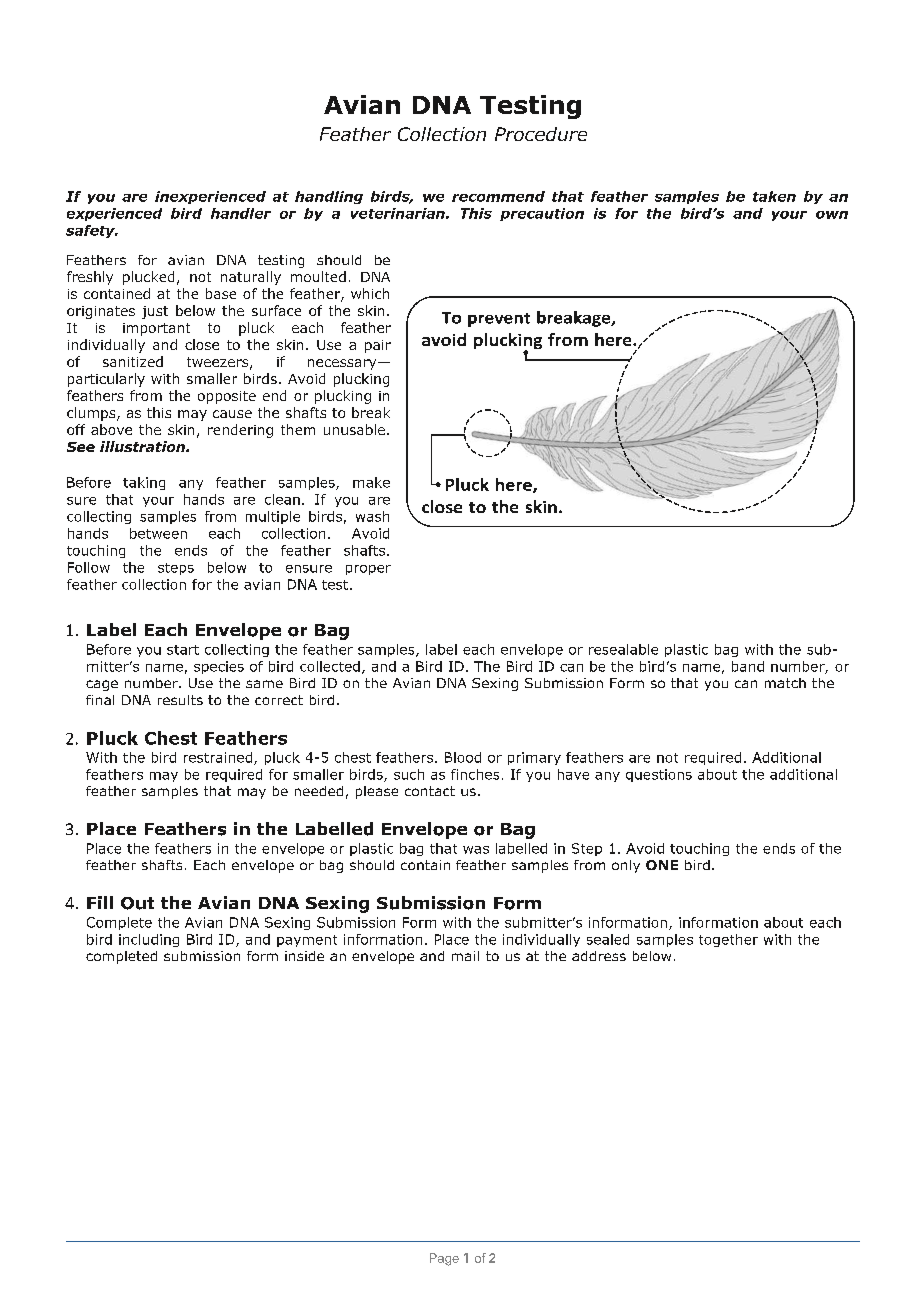 This screenshot has height=1308, width=924. I want to click on address, so click(599, 956).
